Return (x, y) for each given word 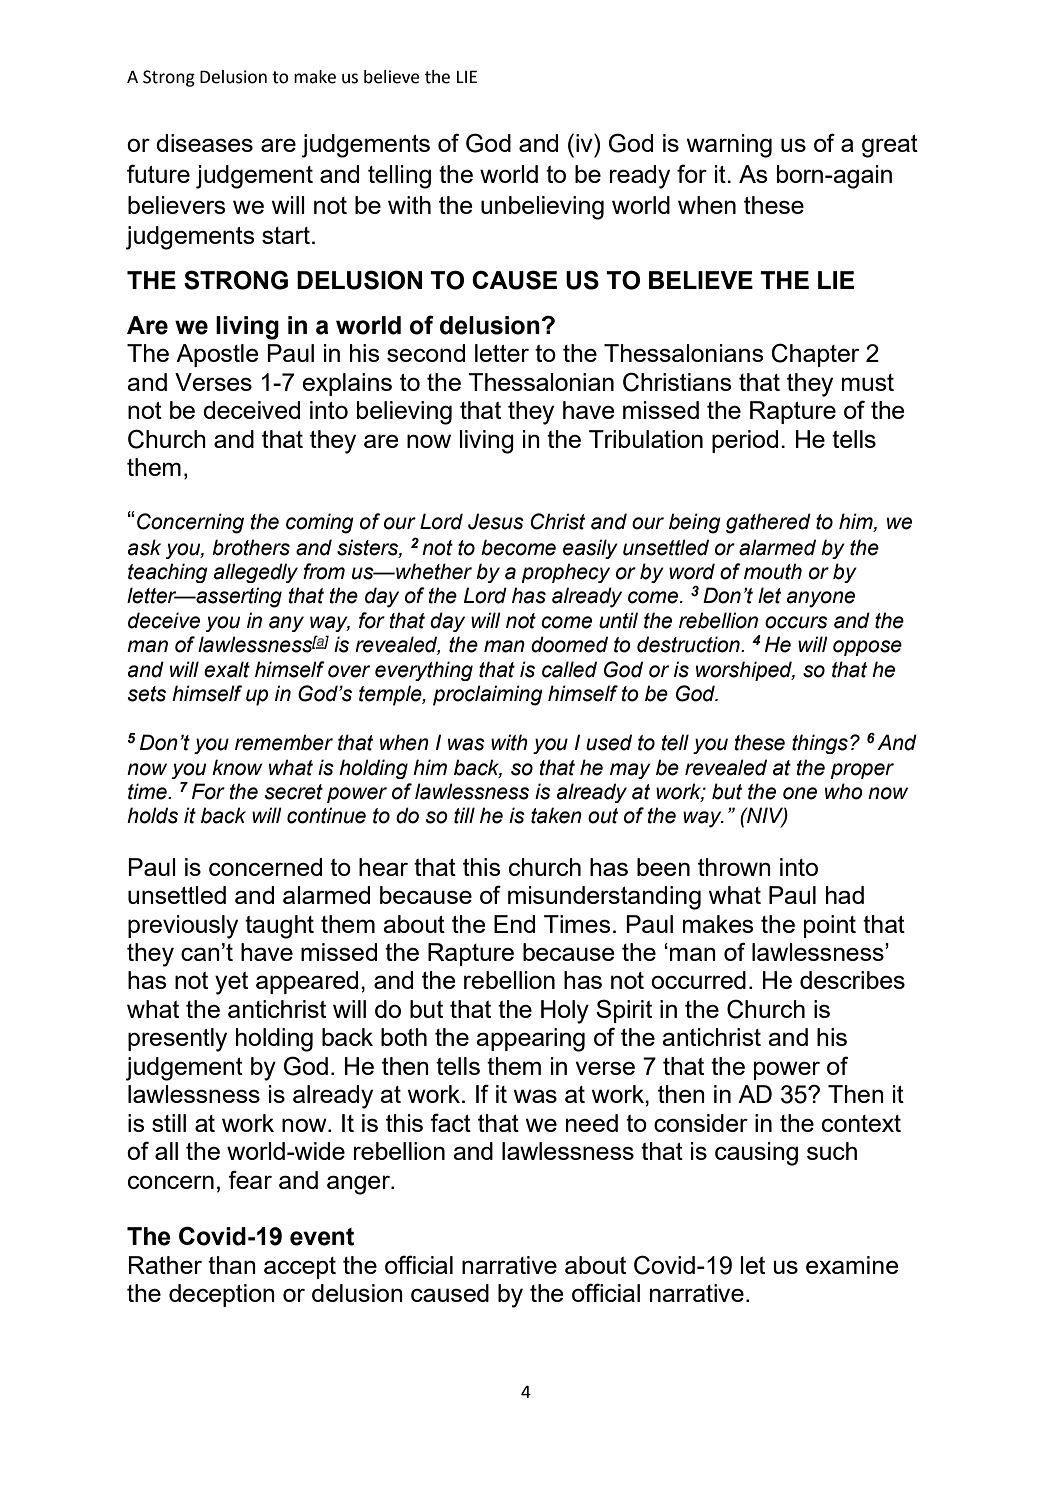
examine (852, 1265)
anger (359, 1185)
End (514, 924)
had (845, 895)
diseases (204, 143)
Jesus (496, 521)
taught (279, 927)
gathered (768, 523)
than (232, 1265)
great (890, 146)
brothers (251, 547)
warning (729, 146)
